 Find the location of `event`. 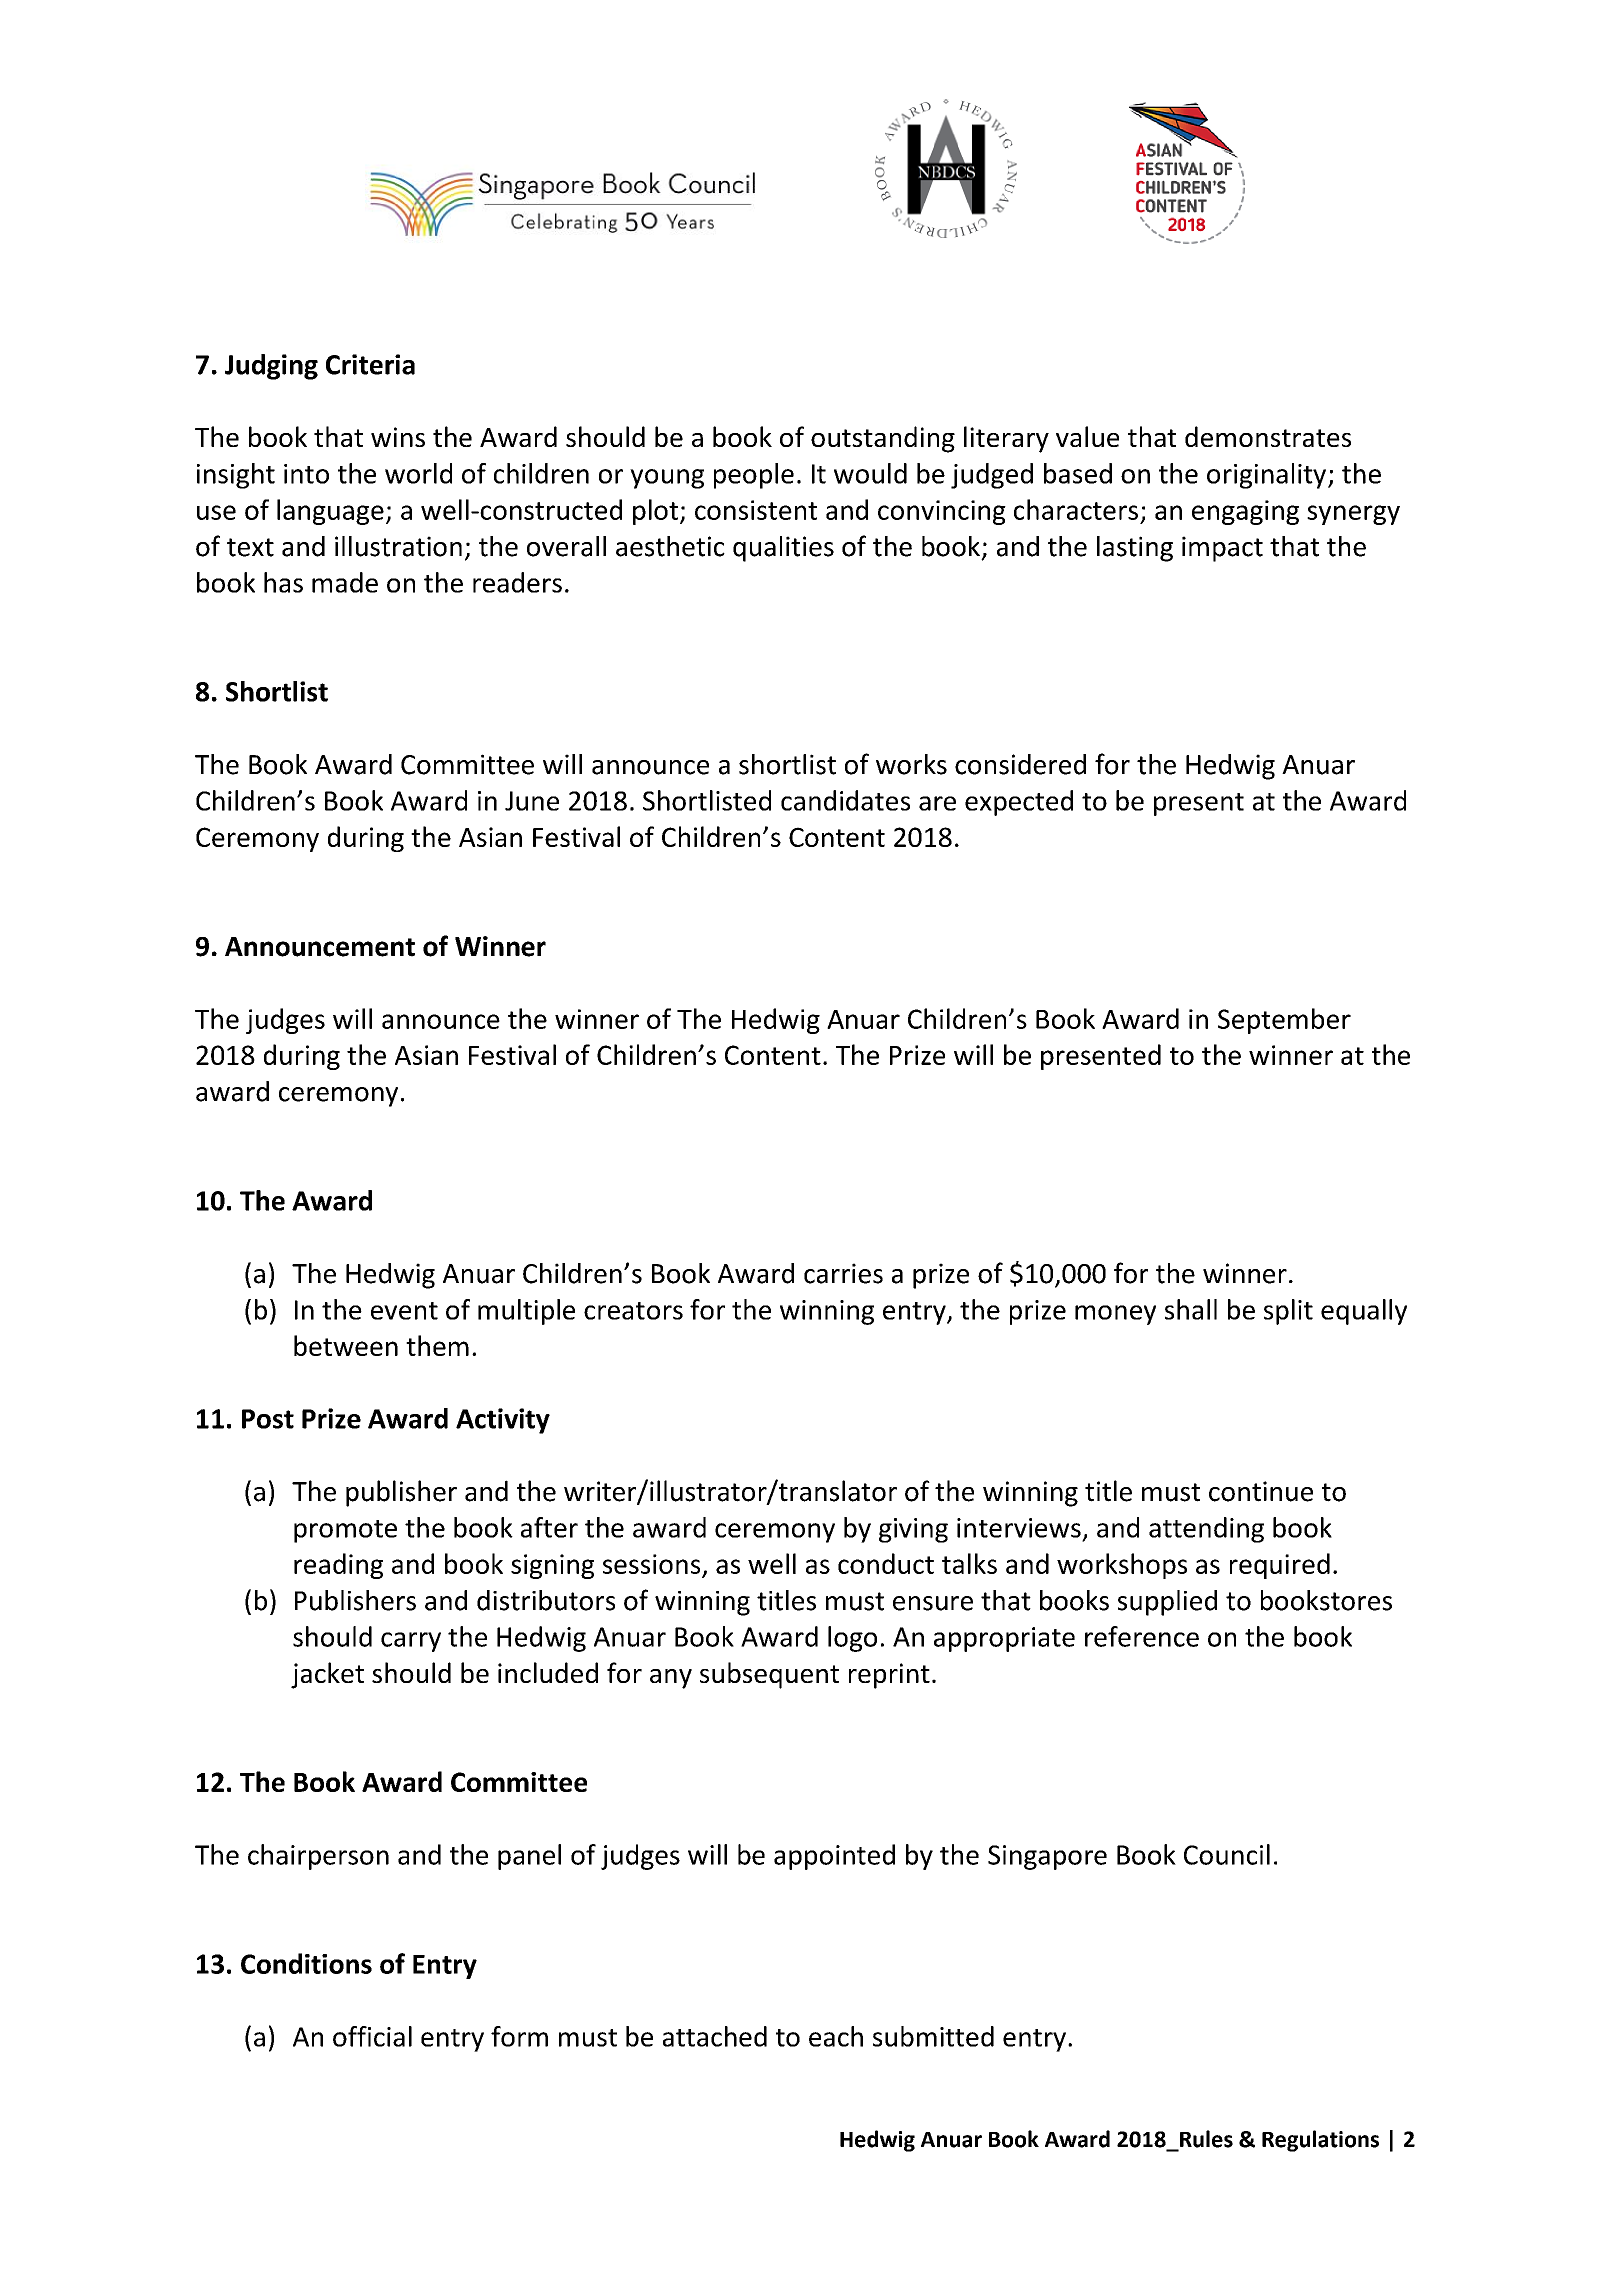

event is located at coordinates (404, 1311).
